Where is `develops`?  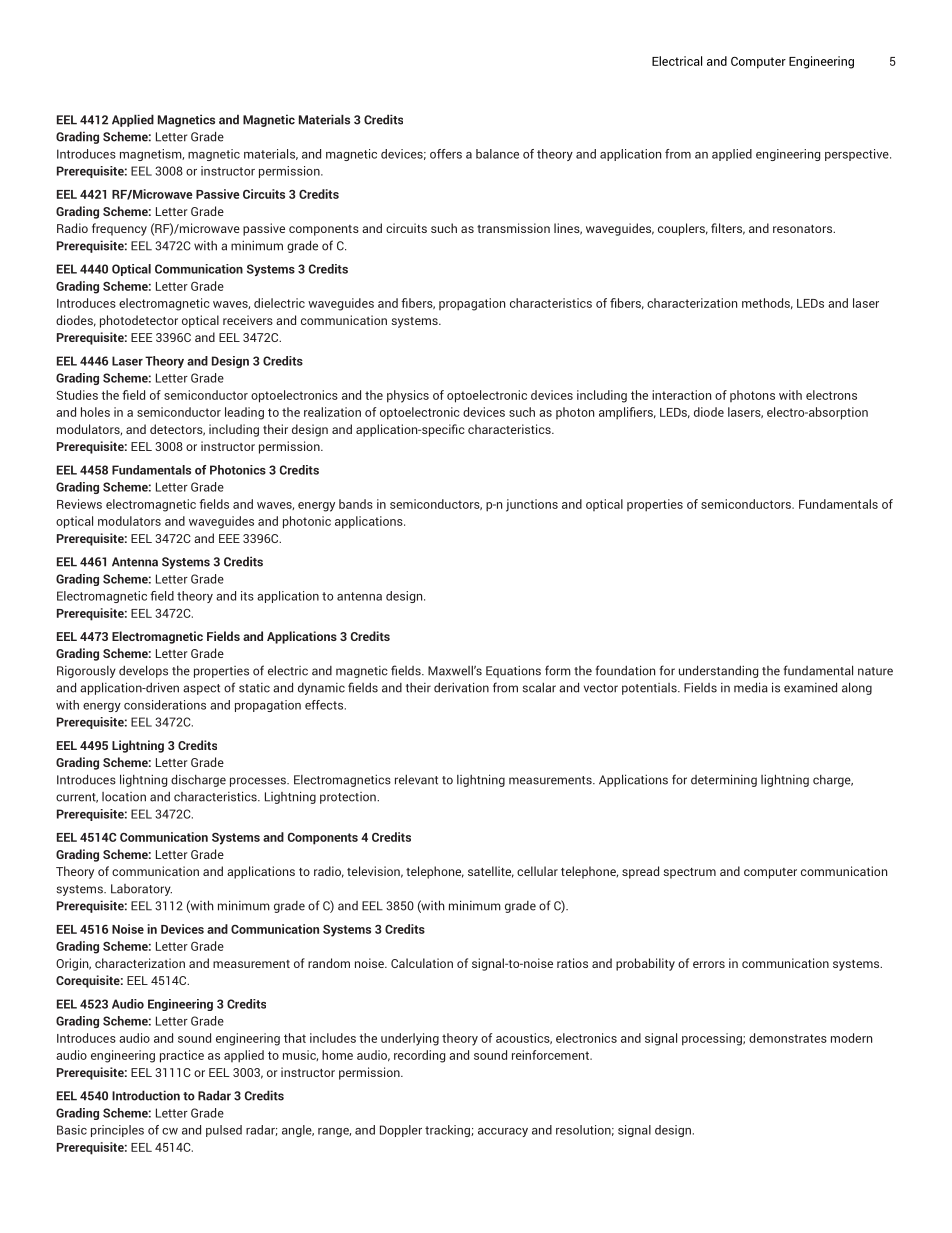 develops is located at coordinates (143, 671).
